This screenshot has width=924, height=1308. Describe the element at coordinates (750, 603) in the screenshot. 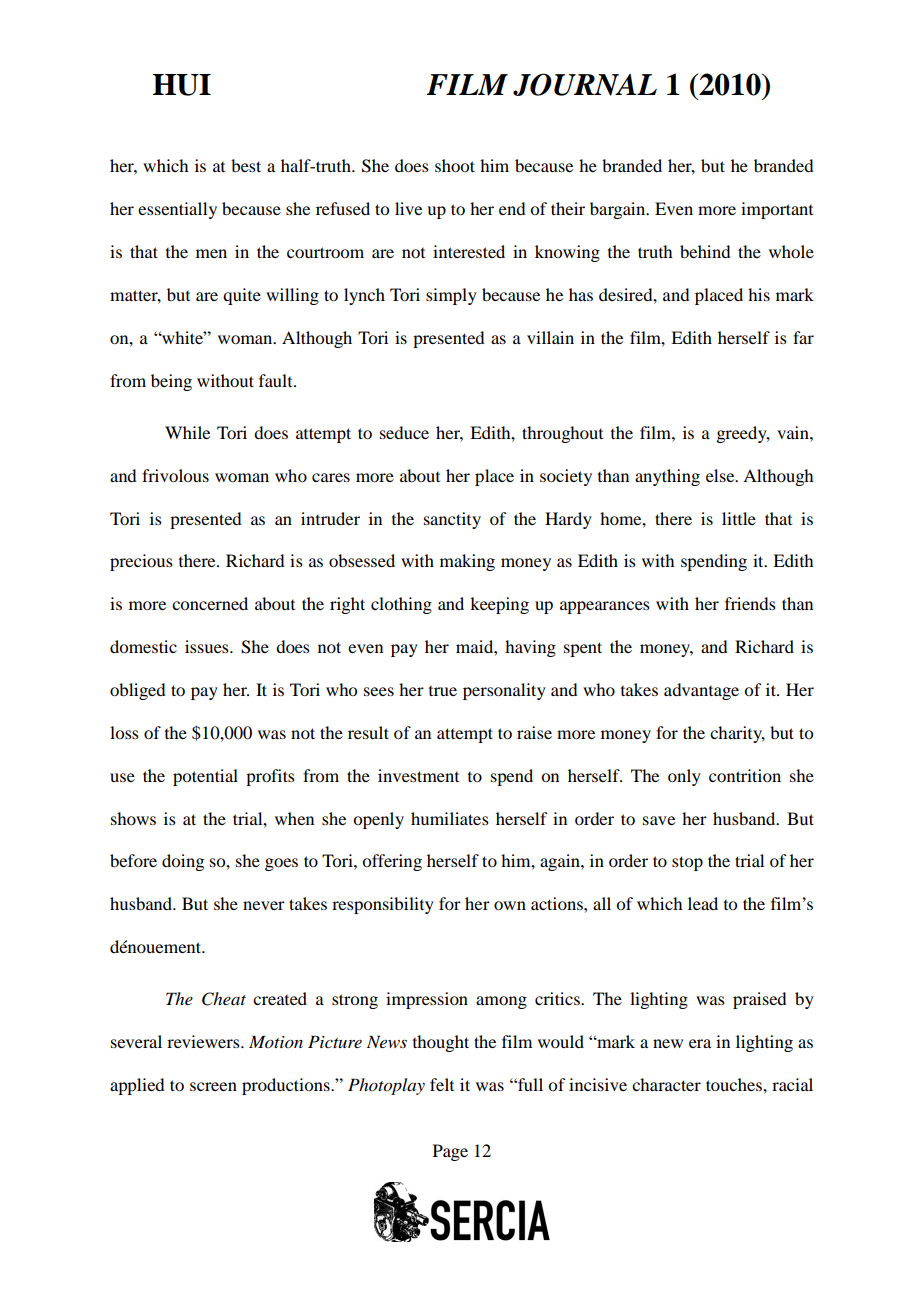

I see `friends` at that location.
